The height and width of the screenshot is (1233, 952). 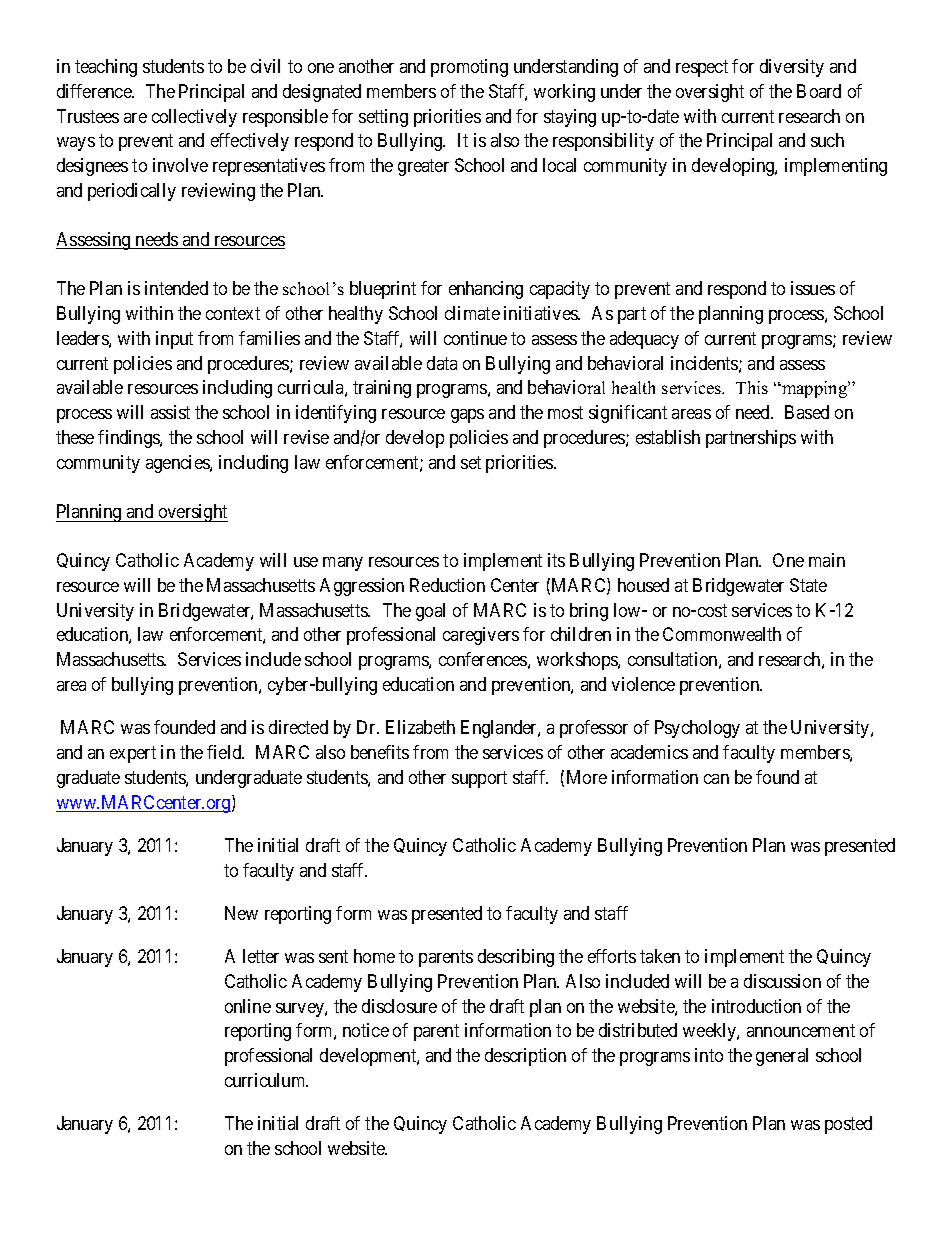 What do you see at coordinates (241, 913) in the screenshot?
I see `New` at bounding box center [241, 913].
